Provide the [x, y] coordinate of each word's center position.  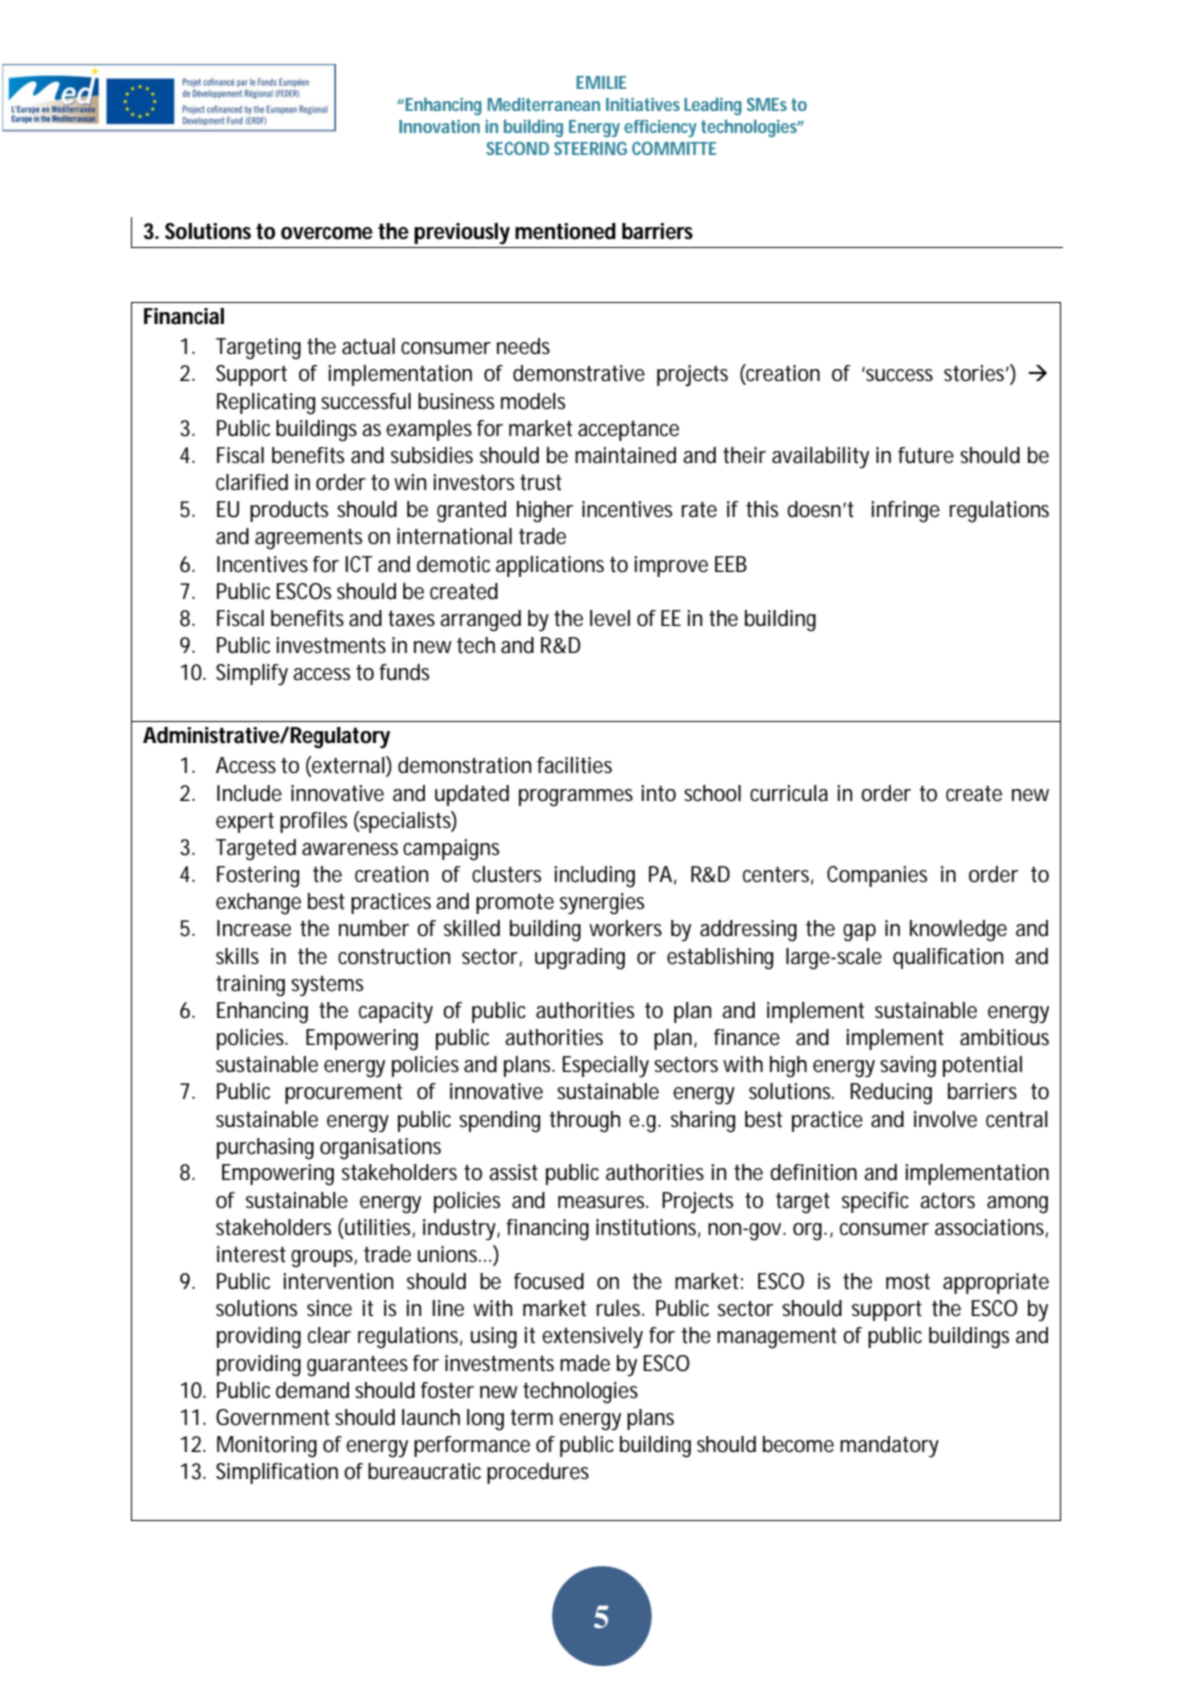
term [531, 1418]
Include [249, 793]
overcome [327, 233]
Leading [713, 106]
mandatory [889, 1446]
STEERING [590, 148]
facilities [574, 765]
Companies [877, 876]
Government [273, 1417]
